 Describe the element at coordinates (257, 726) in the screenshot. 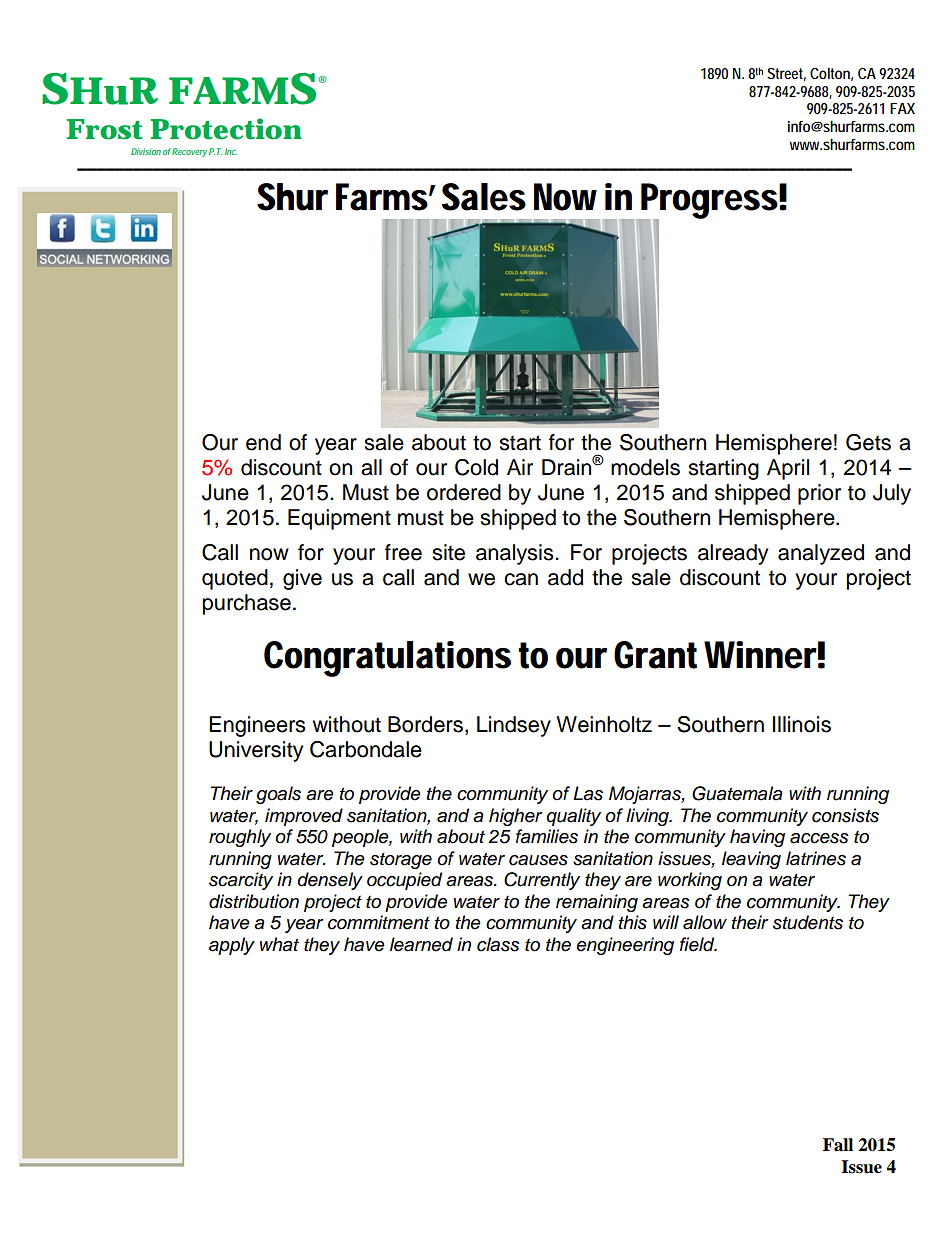

I see `Engineers` at that location.
